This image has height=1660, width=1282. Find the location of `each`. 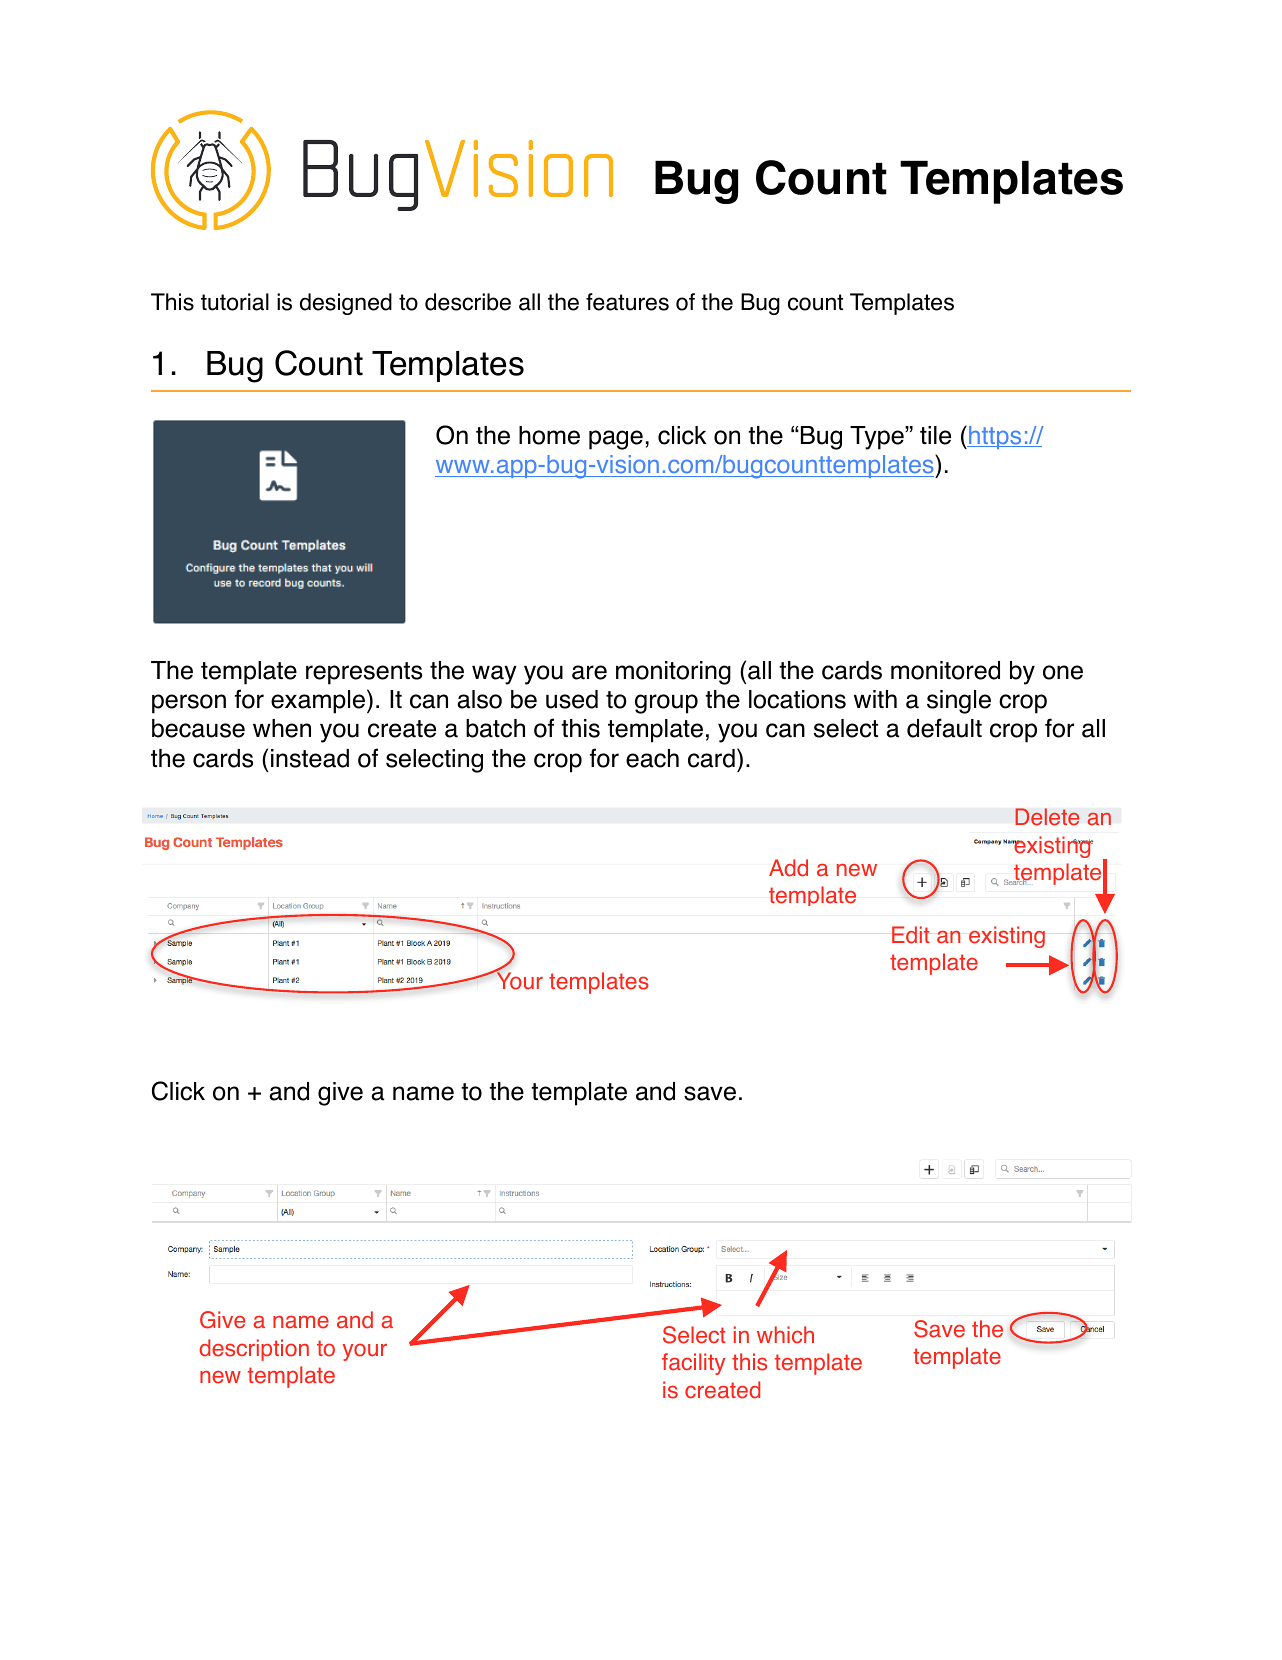

each is located at coordinates (652, 758).
